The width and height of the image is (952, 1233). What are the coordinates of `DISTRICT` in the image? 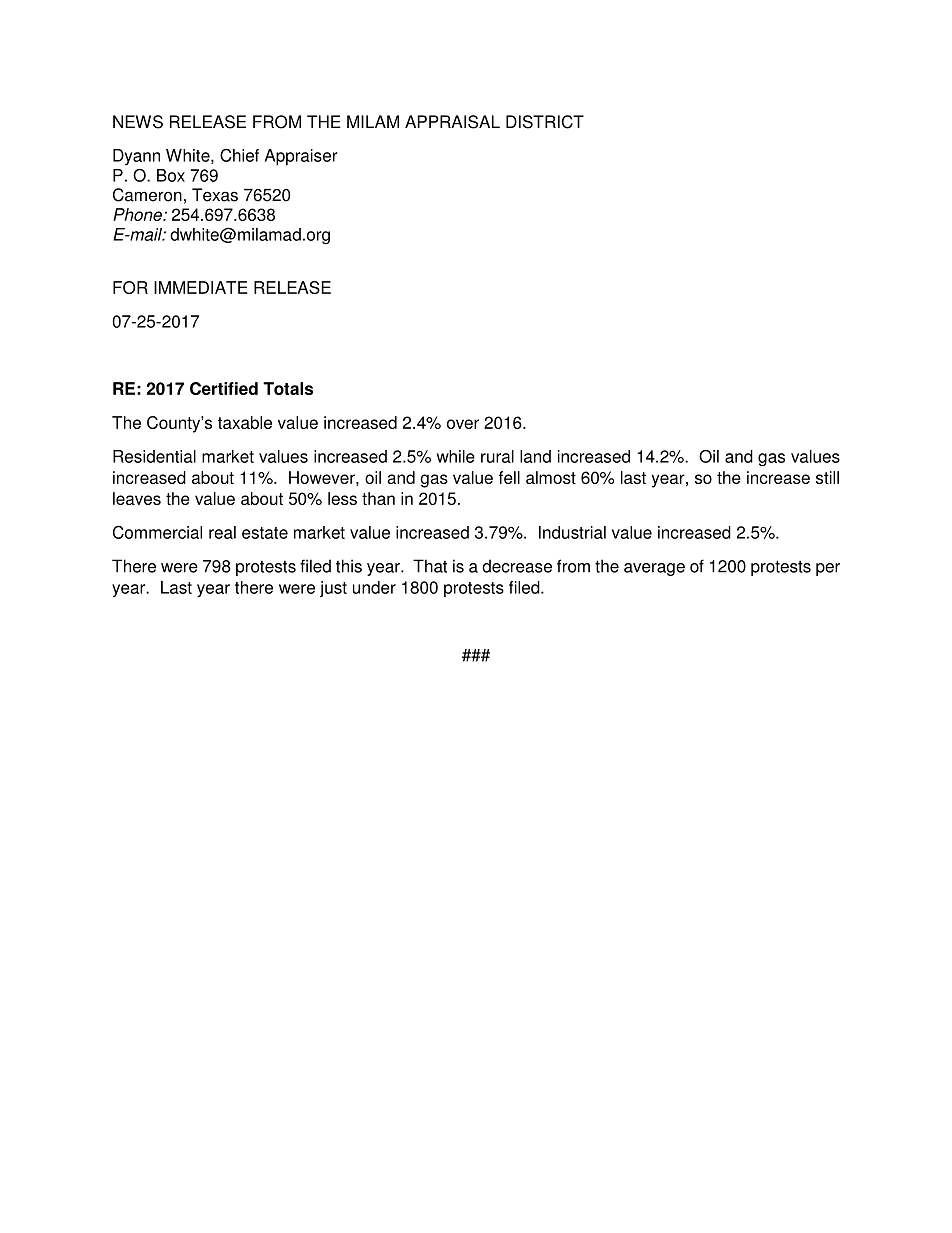 It's located at (545, 122).
